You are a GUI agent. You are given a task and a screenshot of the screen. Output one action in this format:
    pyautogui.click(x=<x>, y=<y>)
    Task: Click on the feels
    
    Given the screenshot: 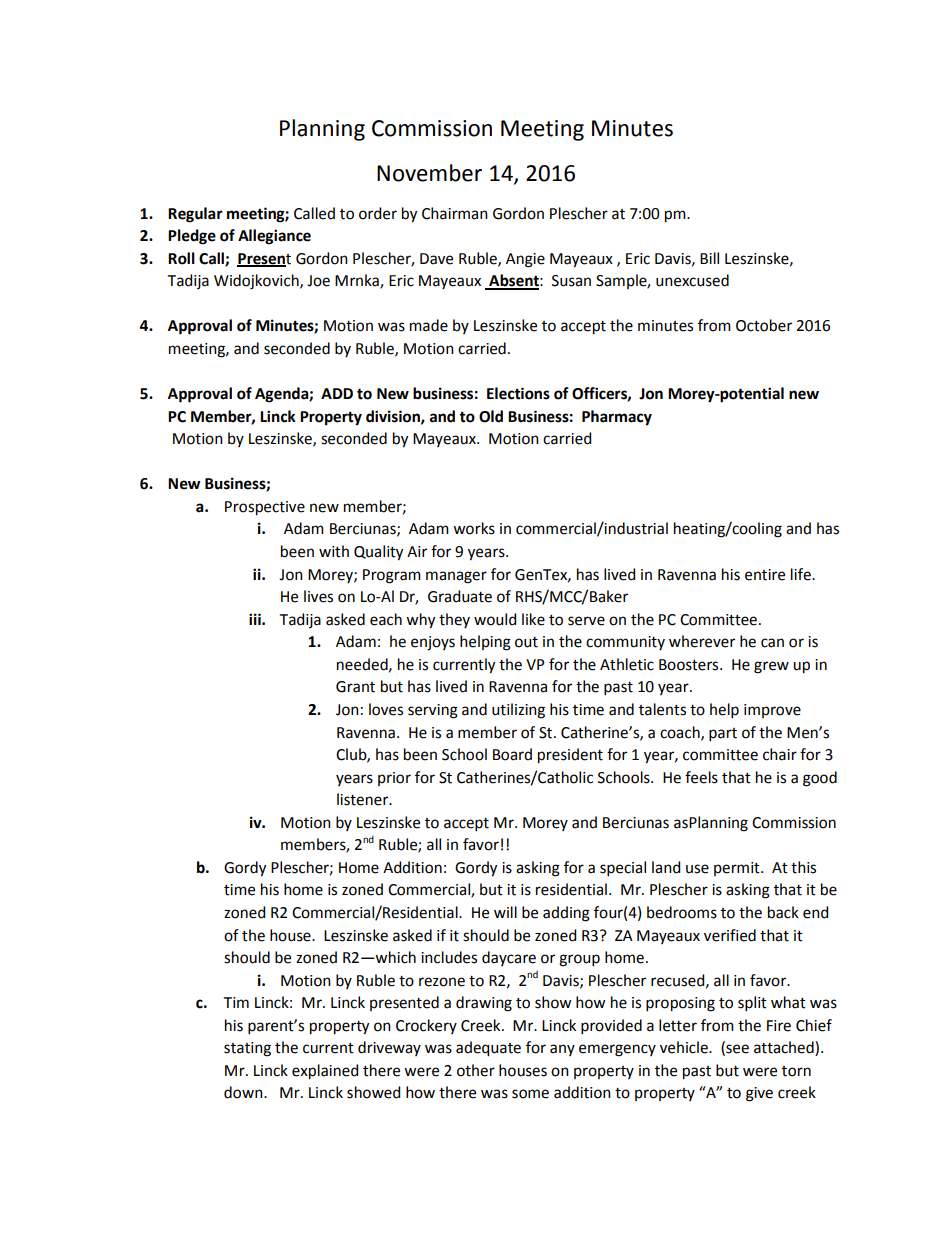 What is the action you would take?
    pyautogui.click(x=701, y=777)
